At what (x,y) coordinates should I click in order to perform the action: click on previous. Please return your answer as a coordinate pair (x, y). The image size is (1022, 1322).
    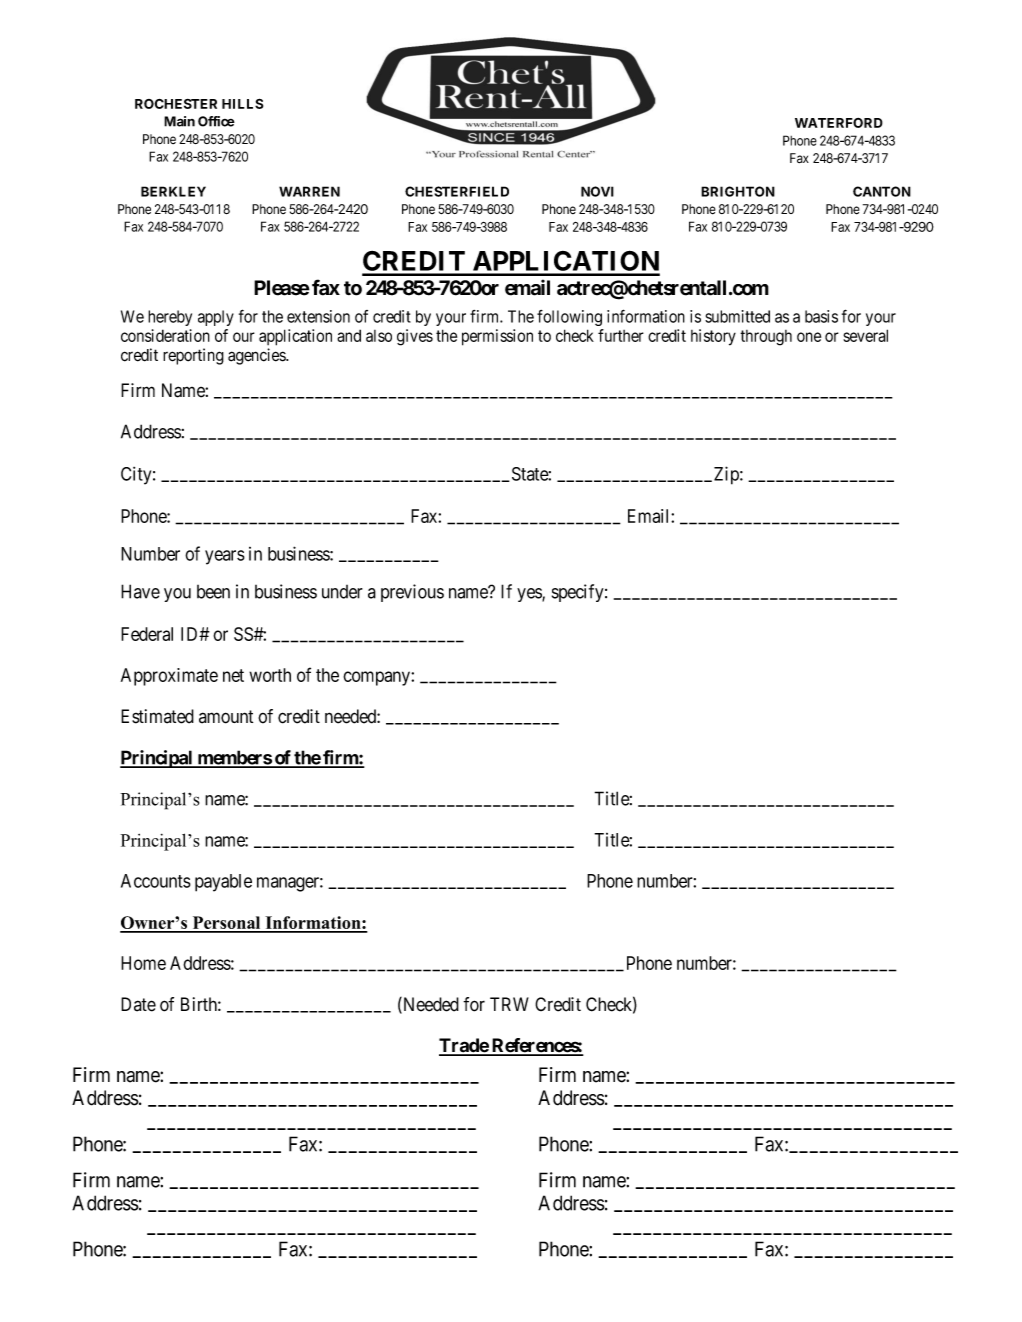
    Looking at the image, I should click on (412, 593).
